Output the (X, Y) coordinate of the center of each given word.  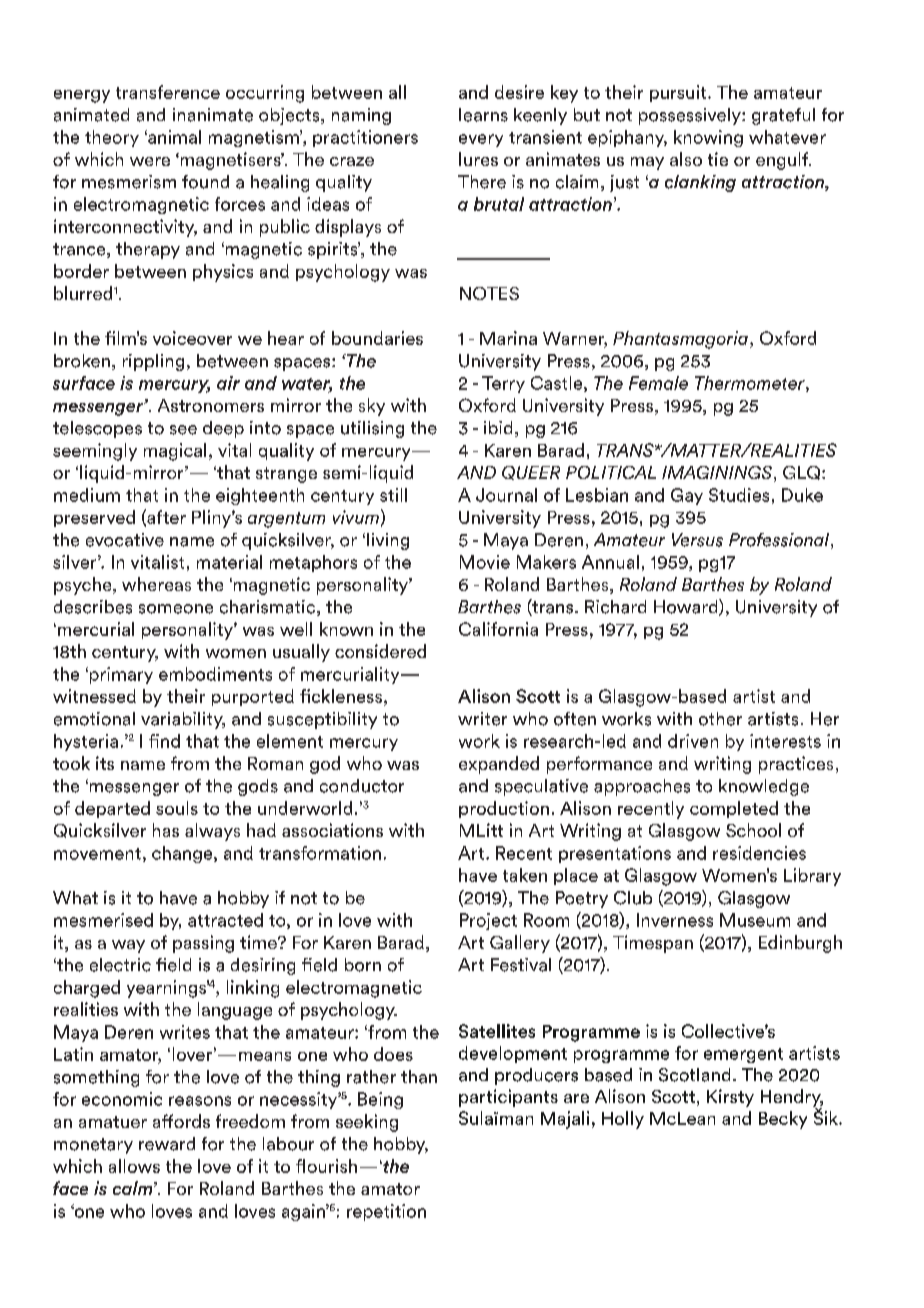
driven (693, 741)
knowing (708, 138)
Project (488, 921)
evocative (125, 540)
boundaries (377, 338)
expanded (499, 765)
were (150, 161)
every (481, 140)
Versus (697, 540)
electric (120, 965)
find (164, 741)
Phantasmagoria (680, 340)
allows (134, 1166)
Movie (485, 562)
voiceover (192, 338)
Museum (755, 920)
